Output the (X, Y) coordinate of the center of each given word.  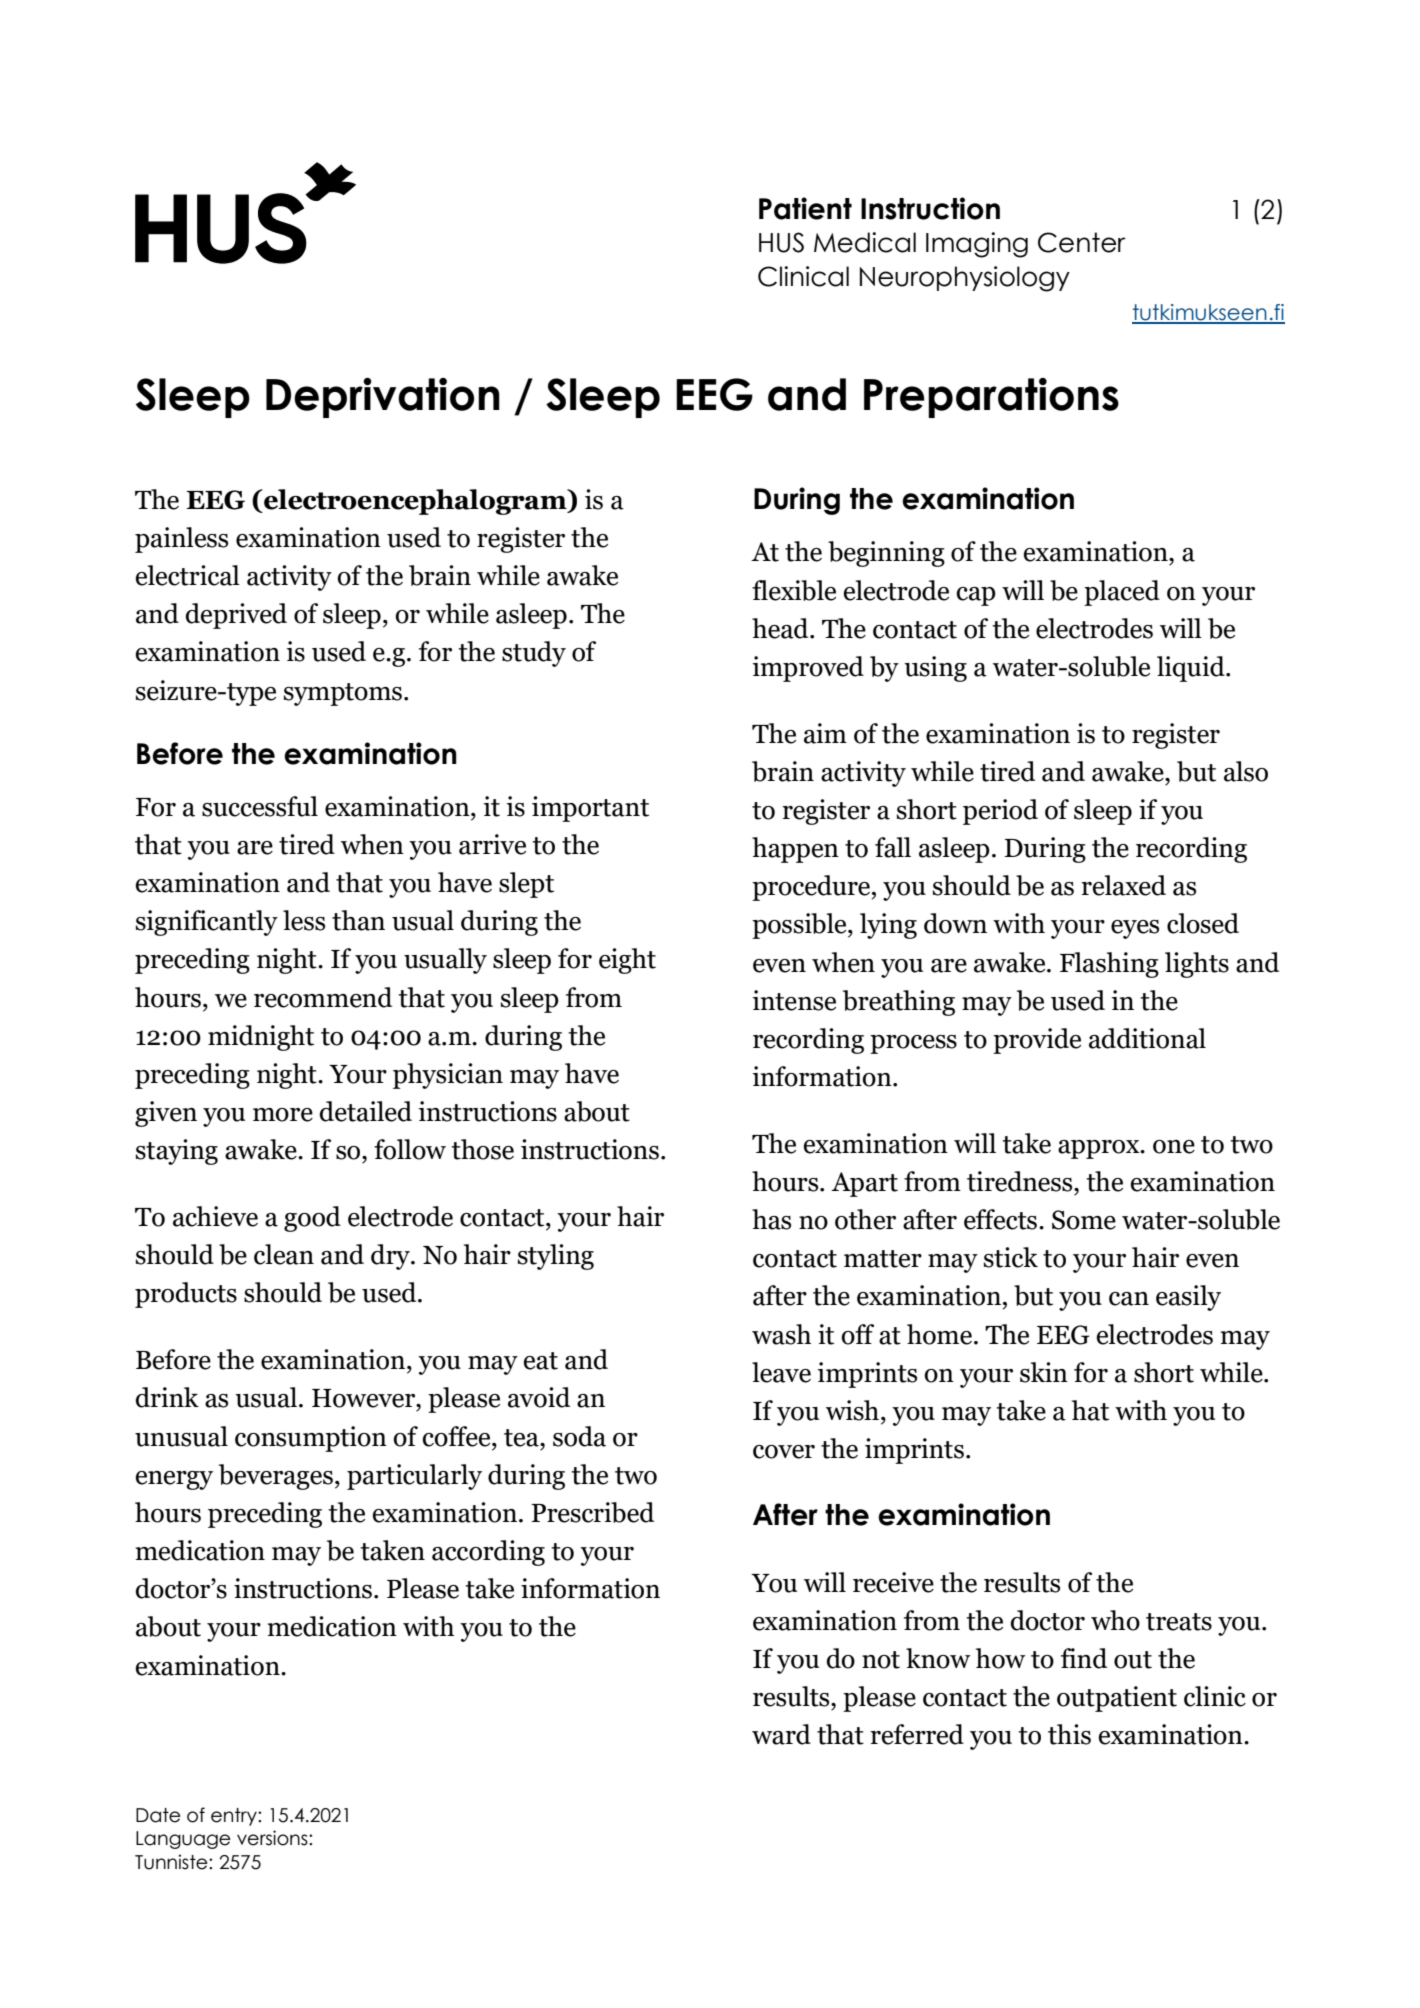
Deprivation (383, 398)
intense (794, 1000)
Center (1082, 242)
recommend (323, 997)
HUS (781, 242)
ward (781, 1734)
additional (1147, 1038)
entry (235, 1817)
